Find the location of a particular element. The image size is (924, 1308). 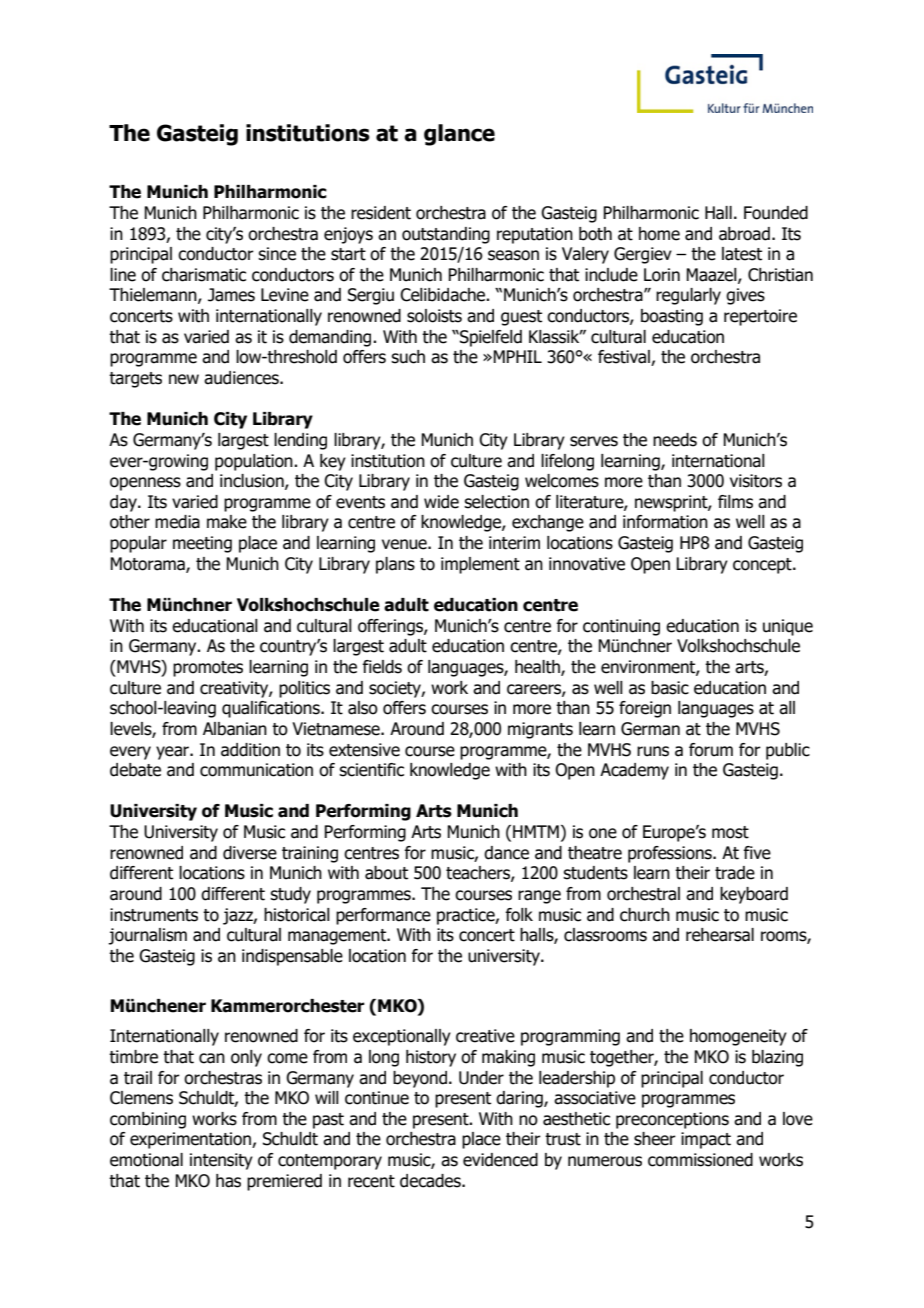

Founded is located at coordinates (776, 213).
